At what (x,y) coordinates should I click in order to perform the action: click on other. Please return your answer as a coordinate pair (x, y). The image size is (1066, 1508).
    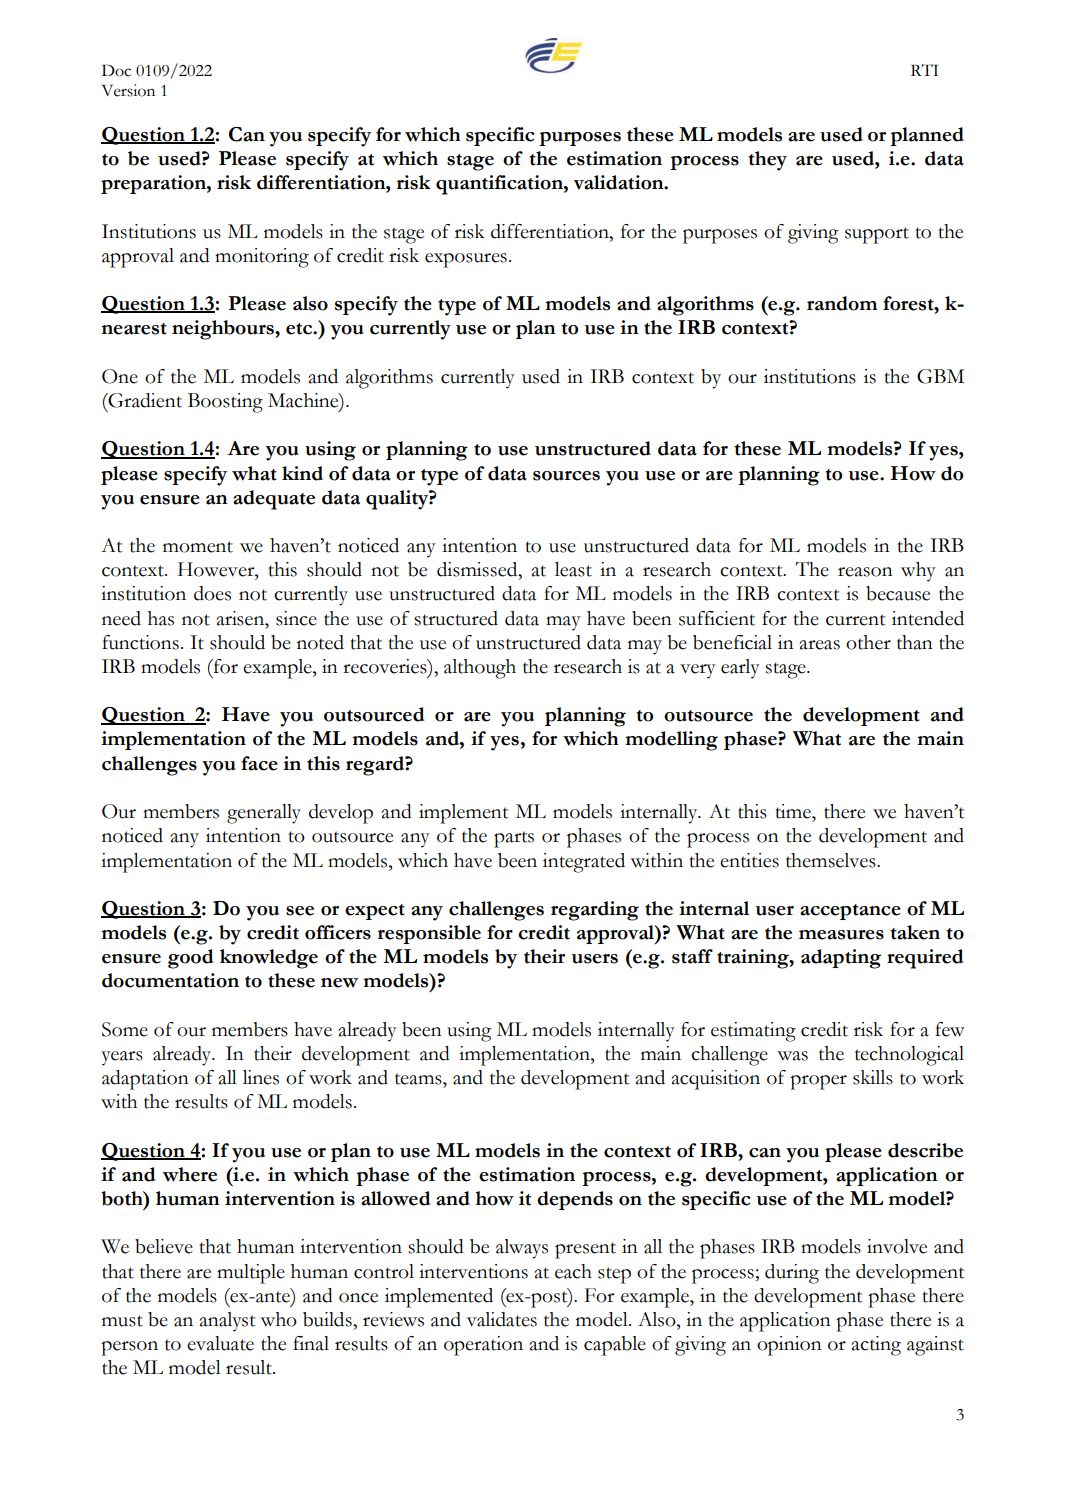
    Looking at the image, I should click on (868, 642).
